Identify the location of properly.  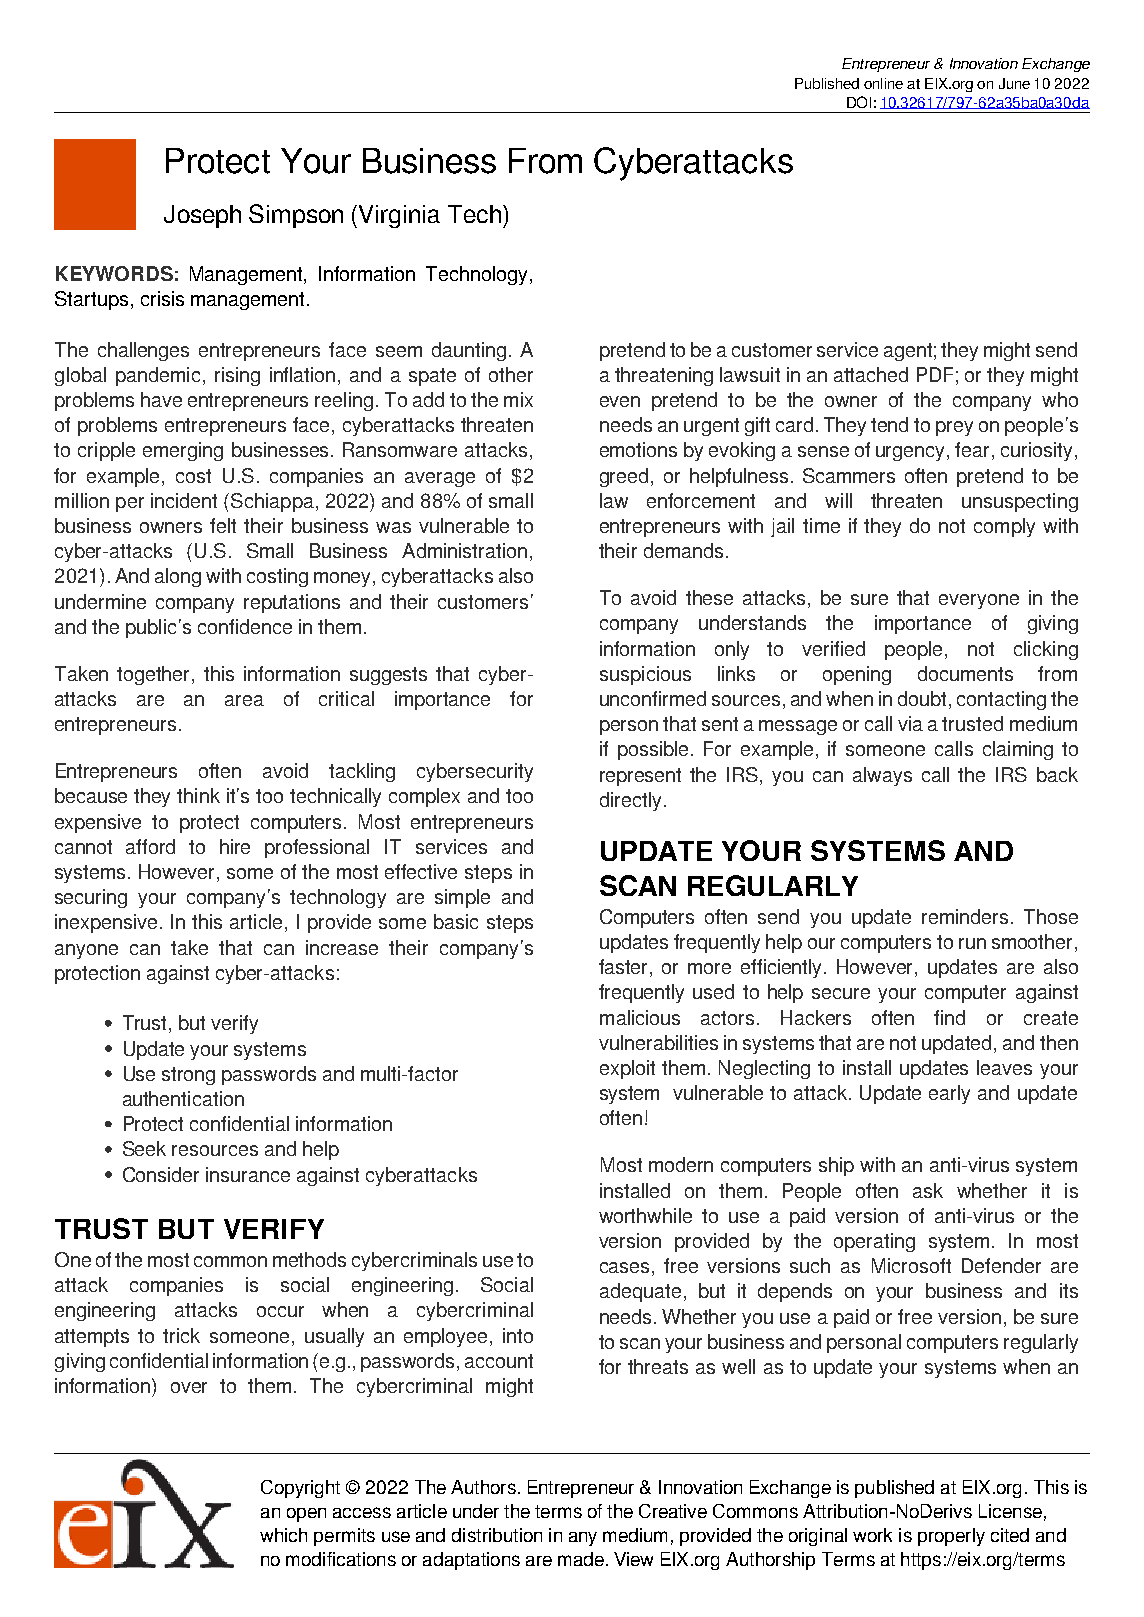
(951, 1537).
